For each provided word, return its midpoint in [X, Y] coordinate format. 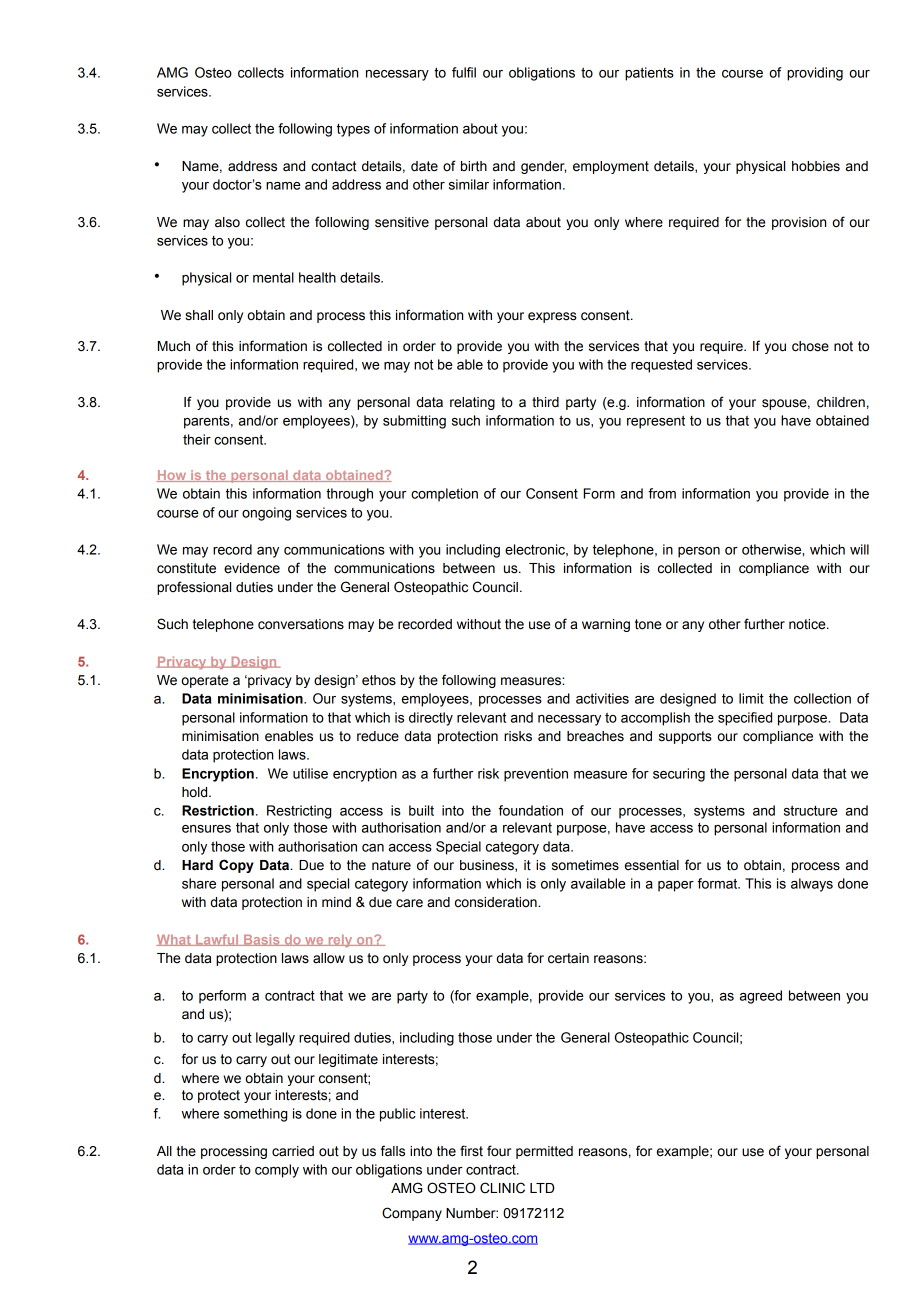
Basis [262, 940]
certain [568, 958]
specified [745, 719]
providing [815, 74]
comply [277, 1171]
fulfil [464, 72]
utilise [310, 773]
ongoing [266, 514]
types [353, 130]
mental [273, 277]
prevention [536, 775]
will [859, 549]
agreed [761, 997]
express [552, 317]
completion [444, 495]
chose [810, 346]
